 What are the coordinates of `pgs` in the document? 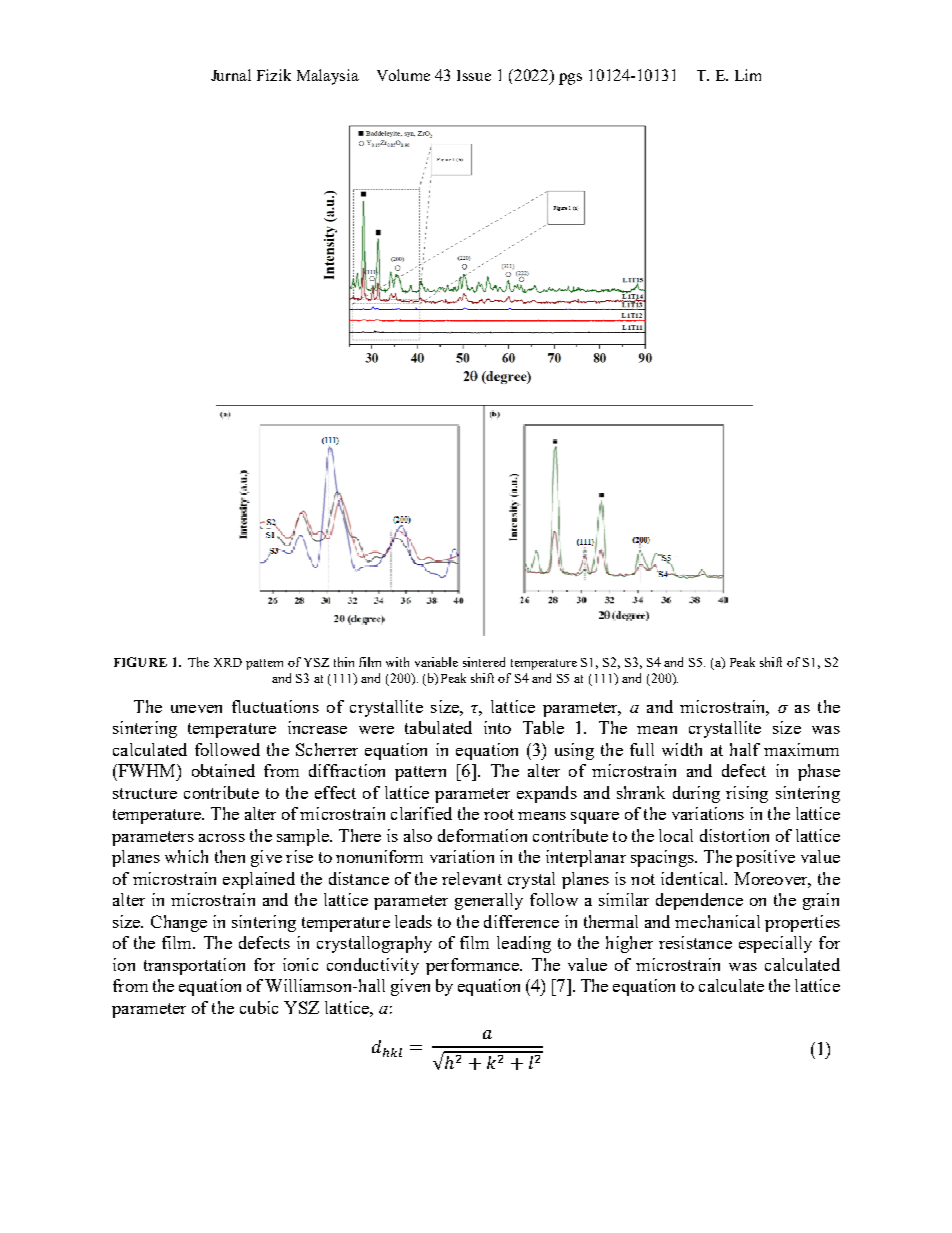 It's located at (570, 79).
